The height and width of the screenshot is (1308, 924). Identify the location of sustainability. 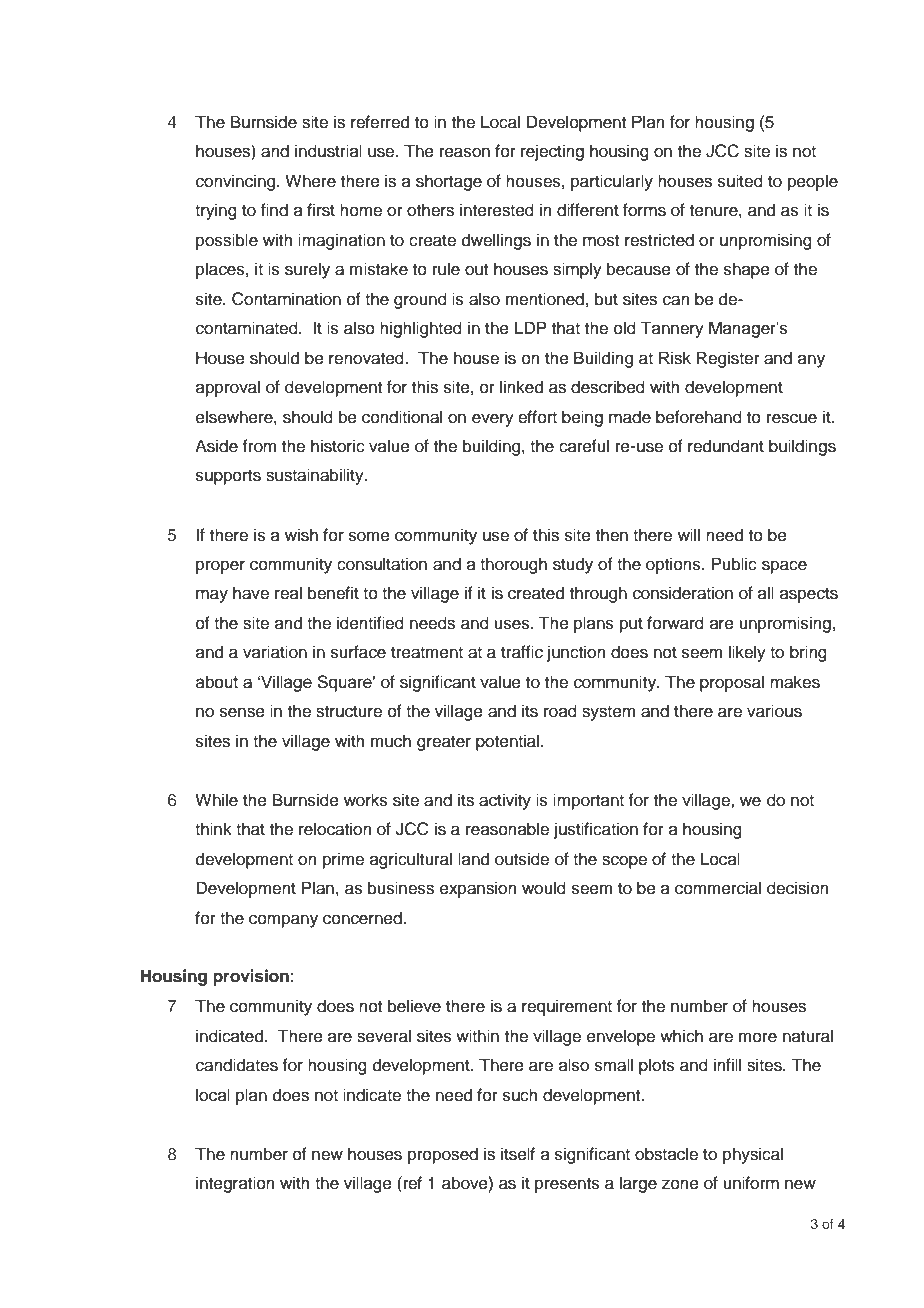
(316, 476).
